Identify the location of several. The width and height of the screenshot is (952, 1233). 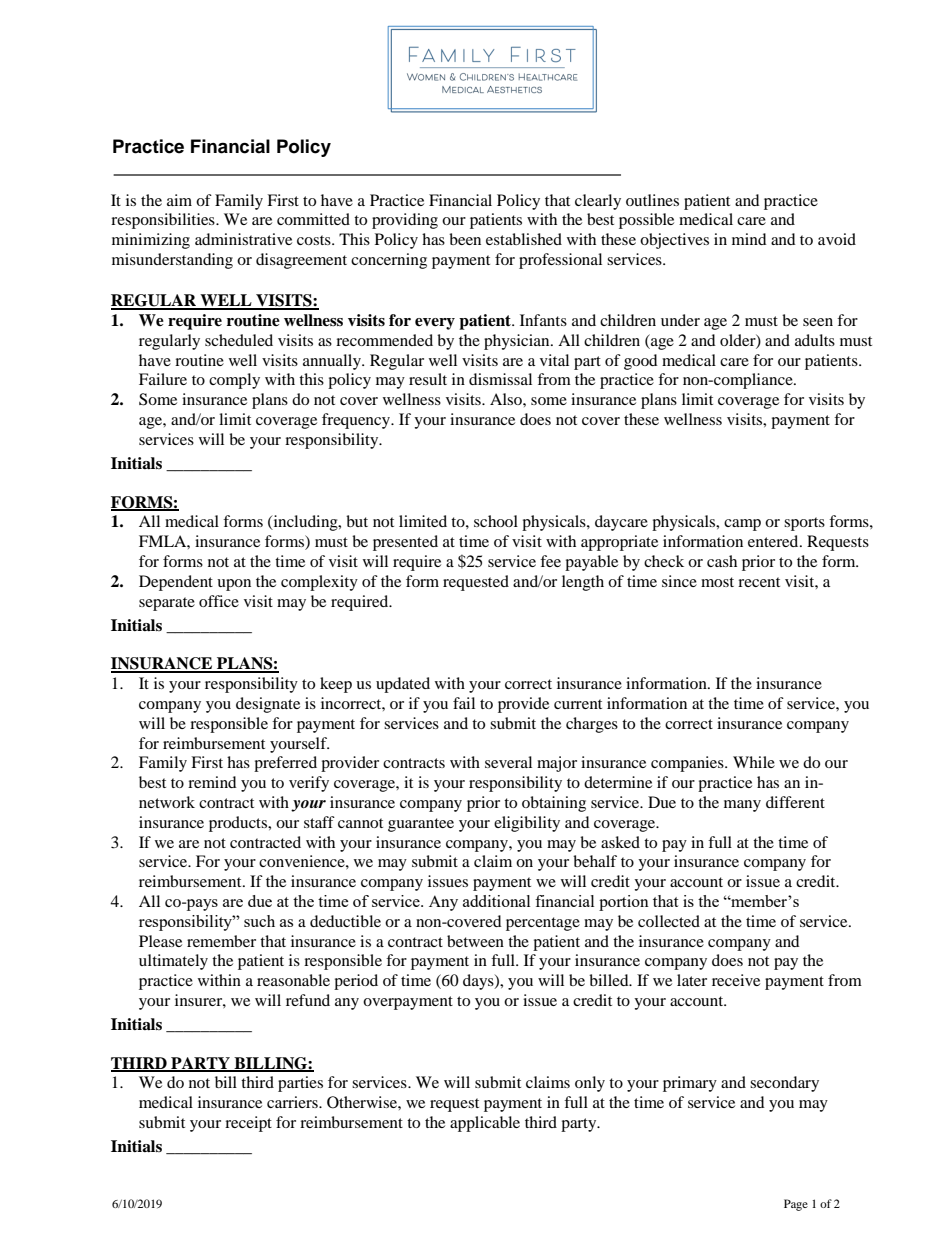
(508, 762).
